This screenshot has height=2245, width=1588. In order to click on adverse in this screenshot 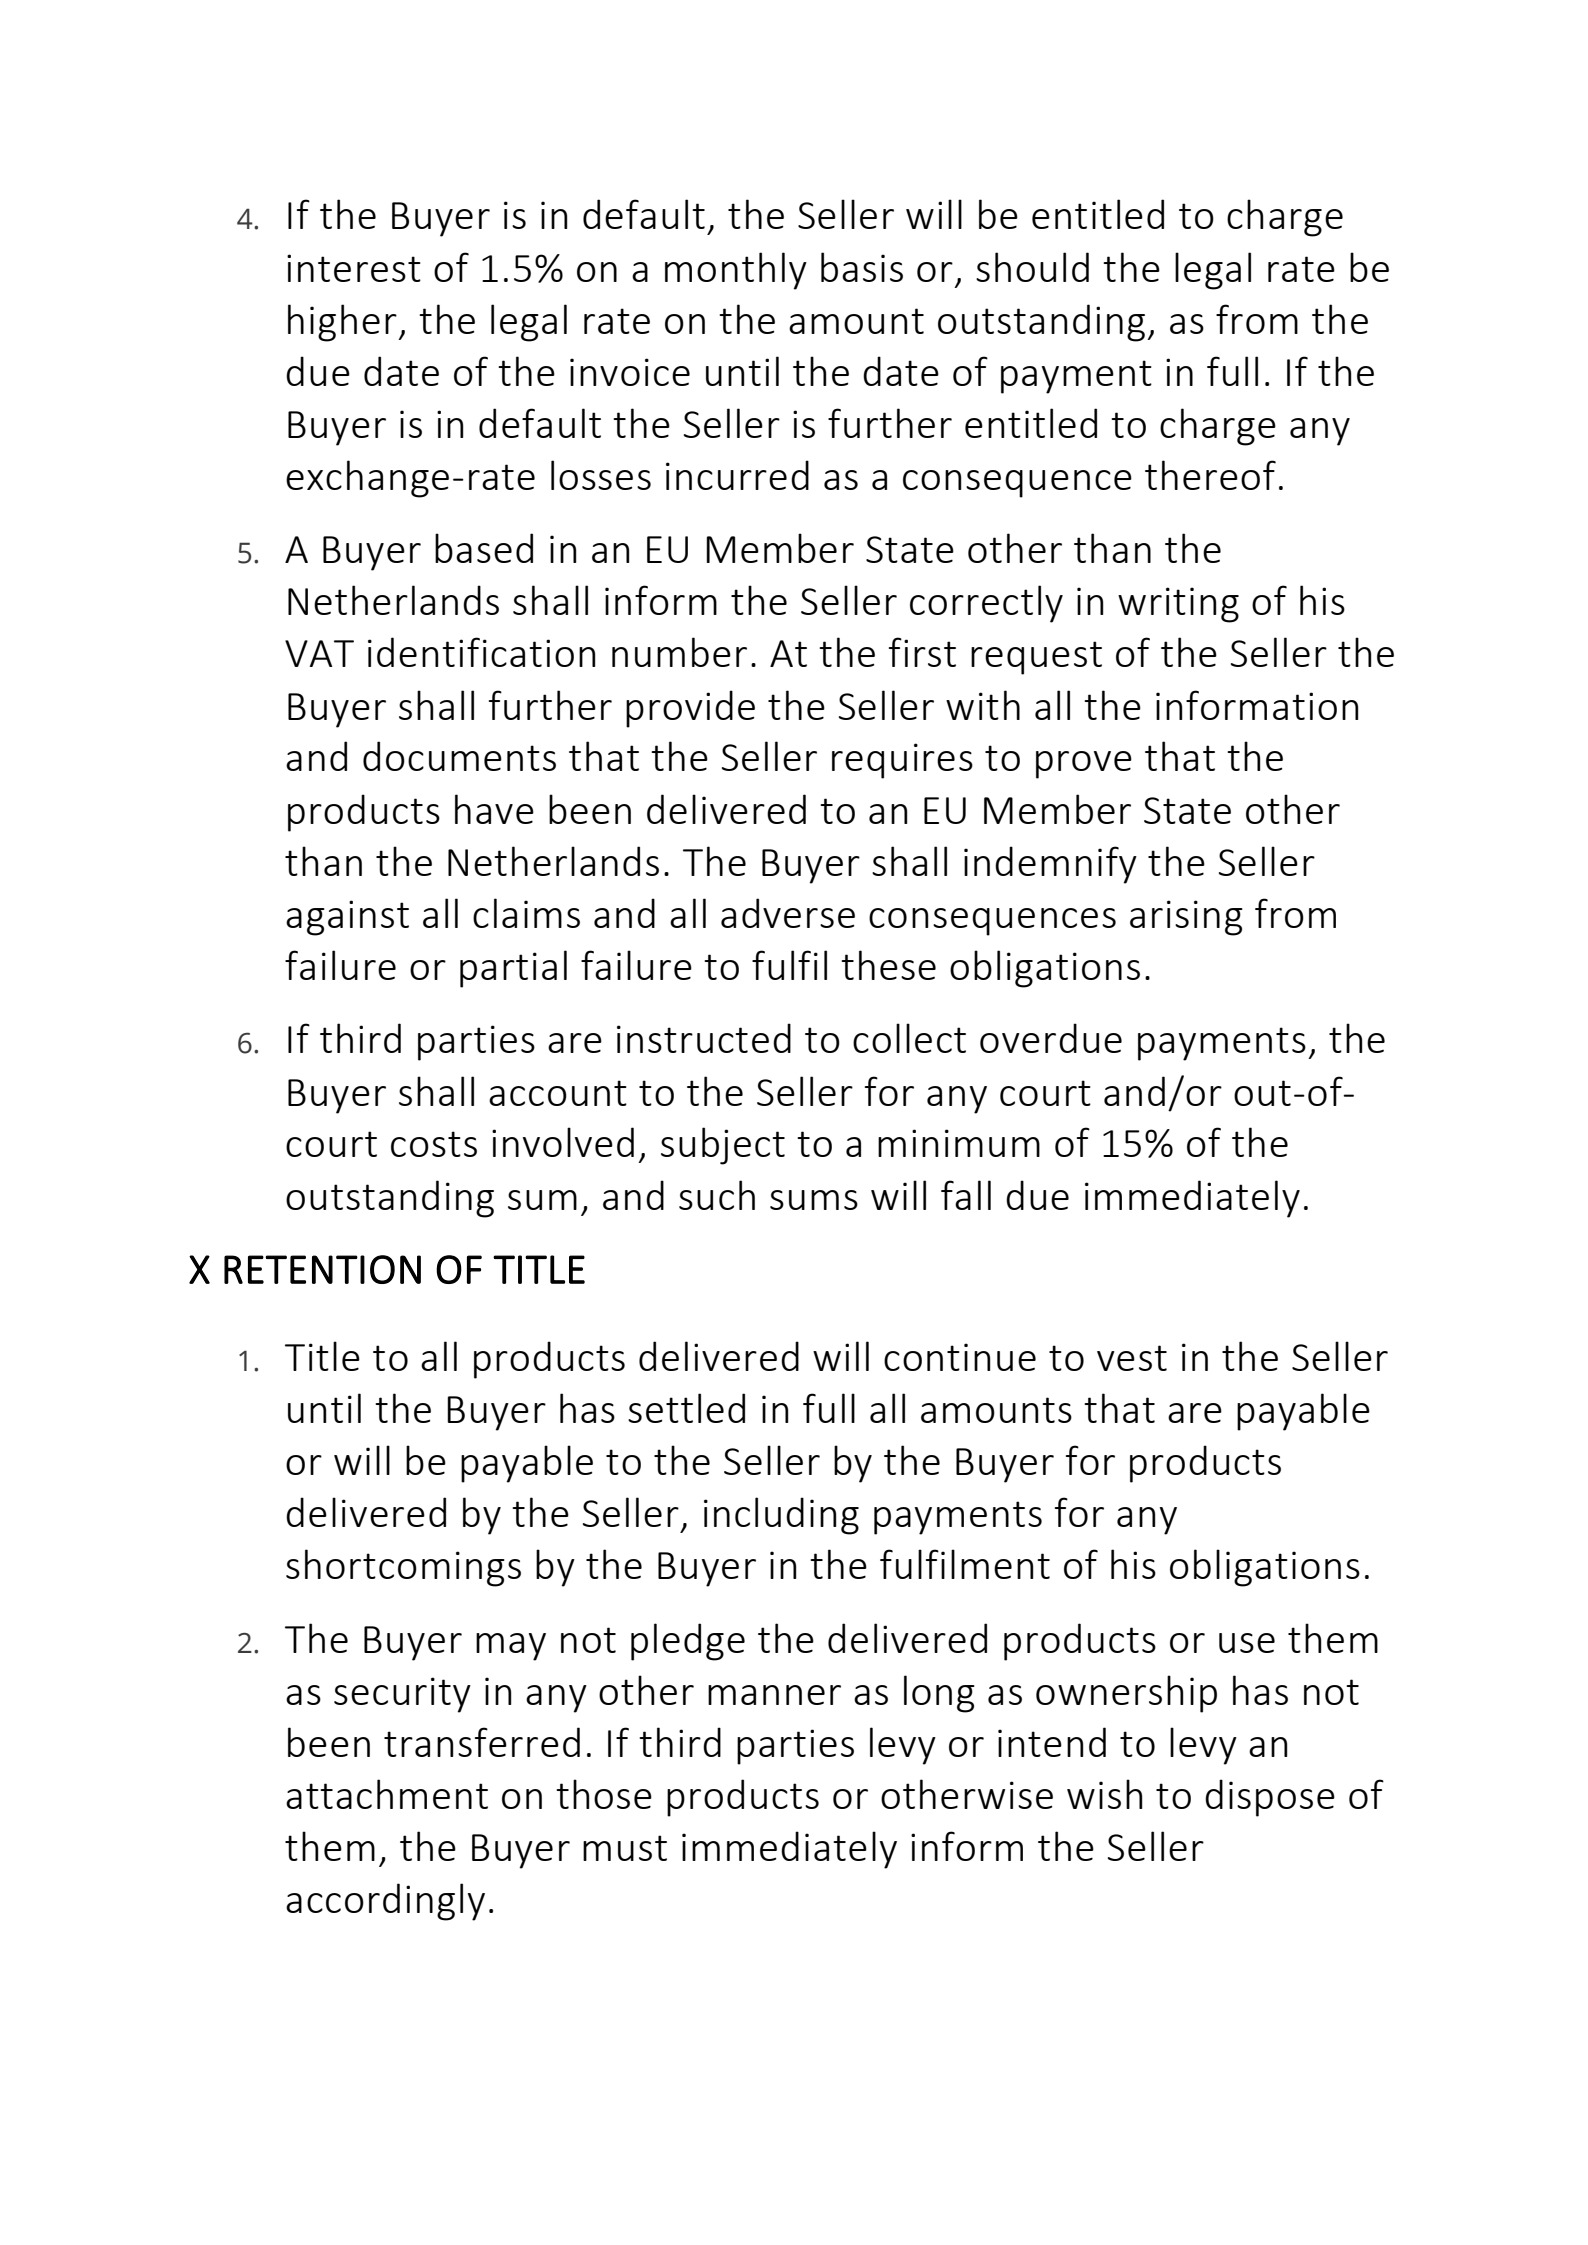, I will do `click(788, 913)`.
